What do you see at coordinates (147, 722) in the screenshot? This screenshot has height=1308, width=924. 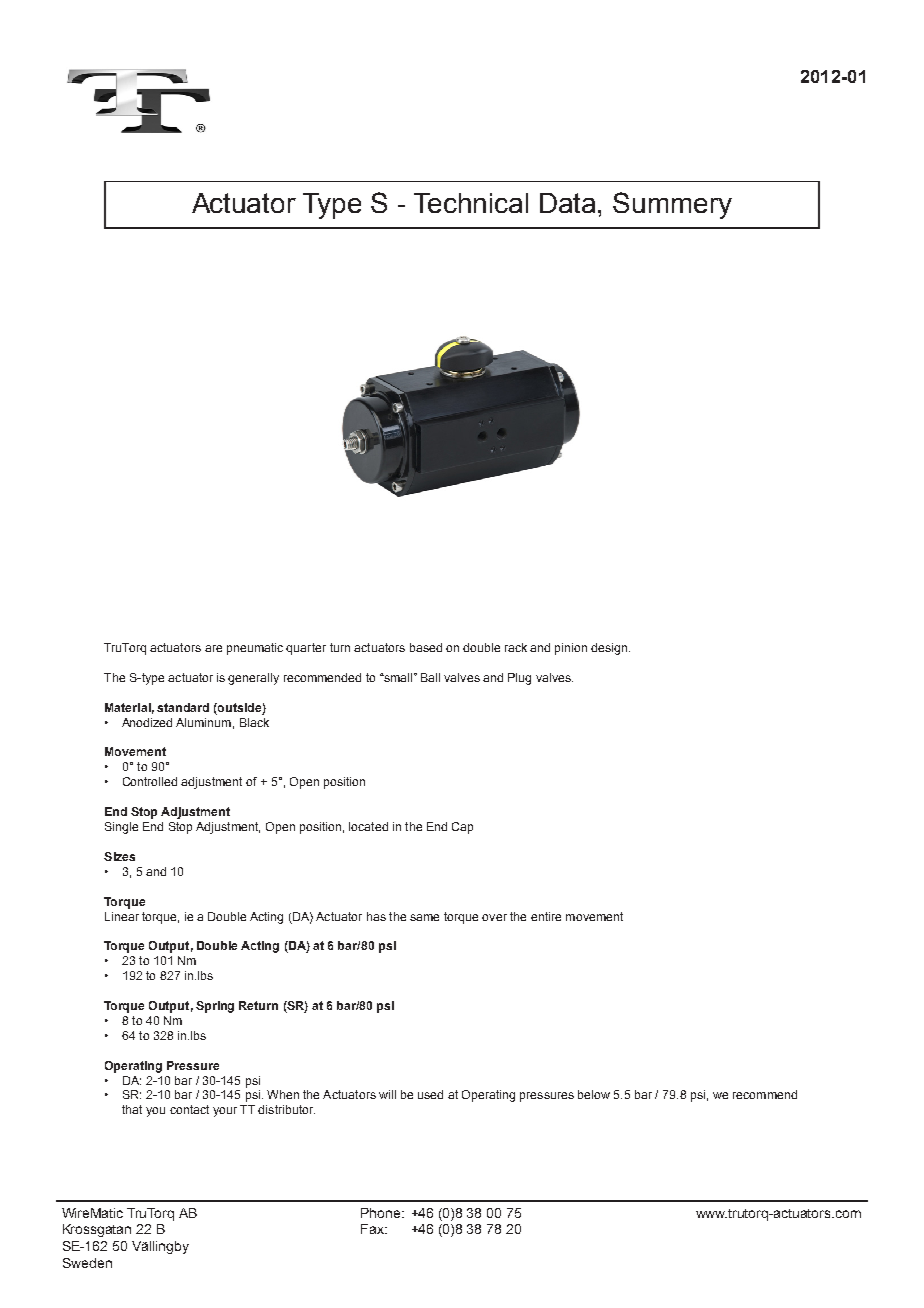 I see `Anodized` at bounding box center [147, 722].
